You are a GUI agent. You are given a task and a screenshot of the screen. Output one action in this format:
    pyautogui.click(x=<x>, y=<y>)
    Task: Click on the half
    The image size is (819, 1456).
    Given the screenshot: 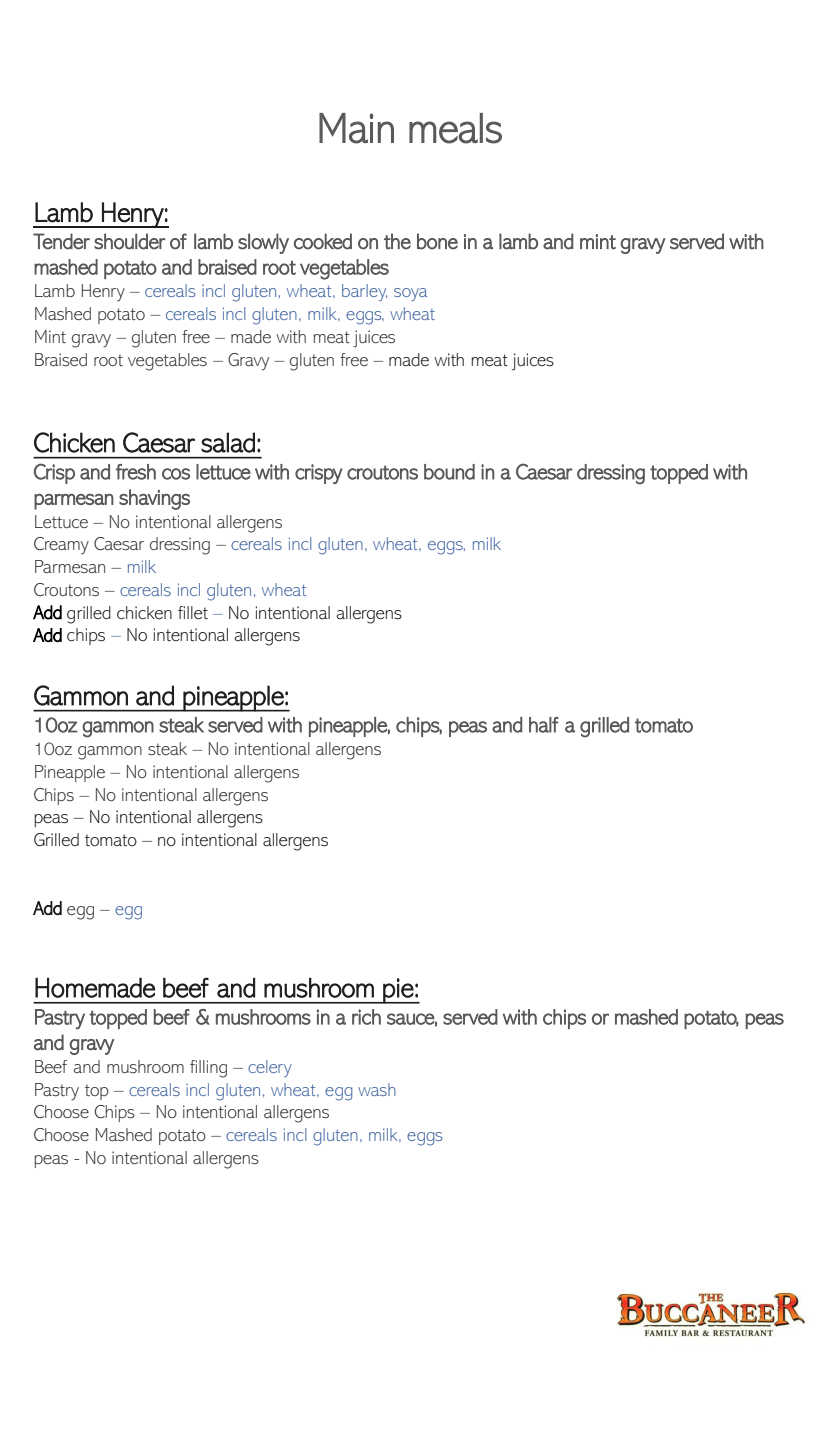 What is the action you would take?
    pyautogui.click(x=544, y=725)
